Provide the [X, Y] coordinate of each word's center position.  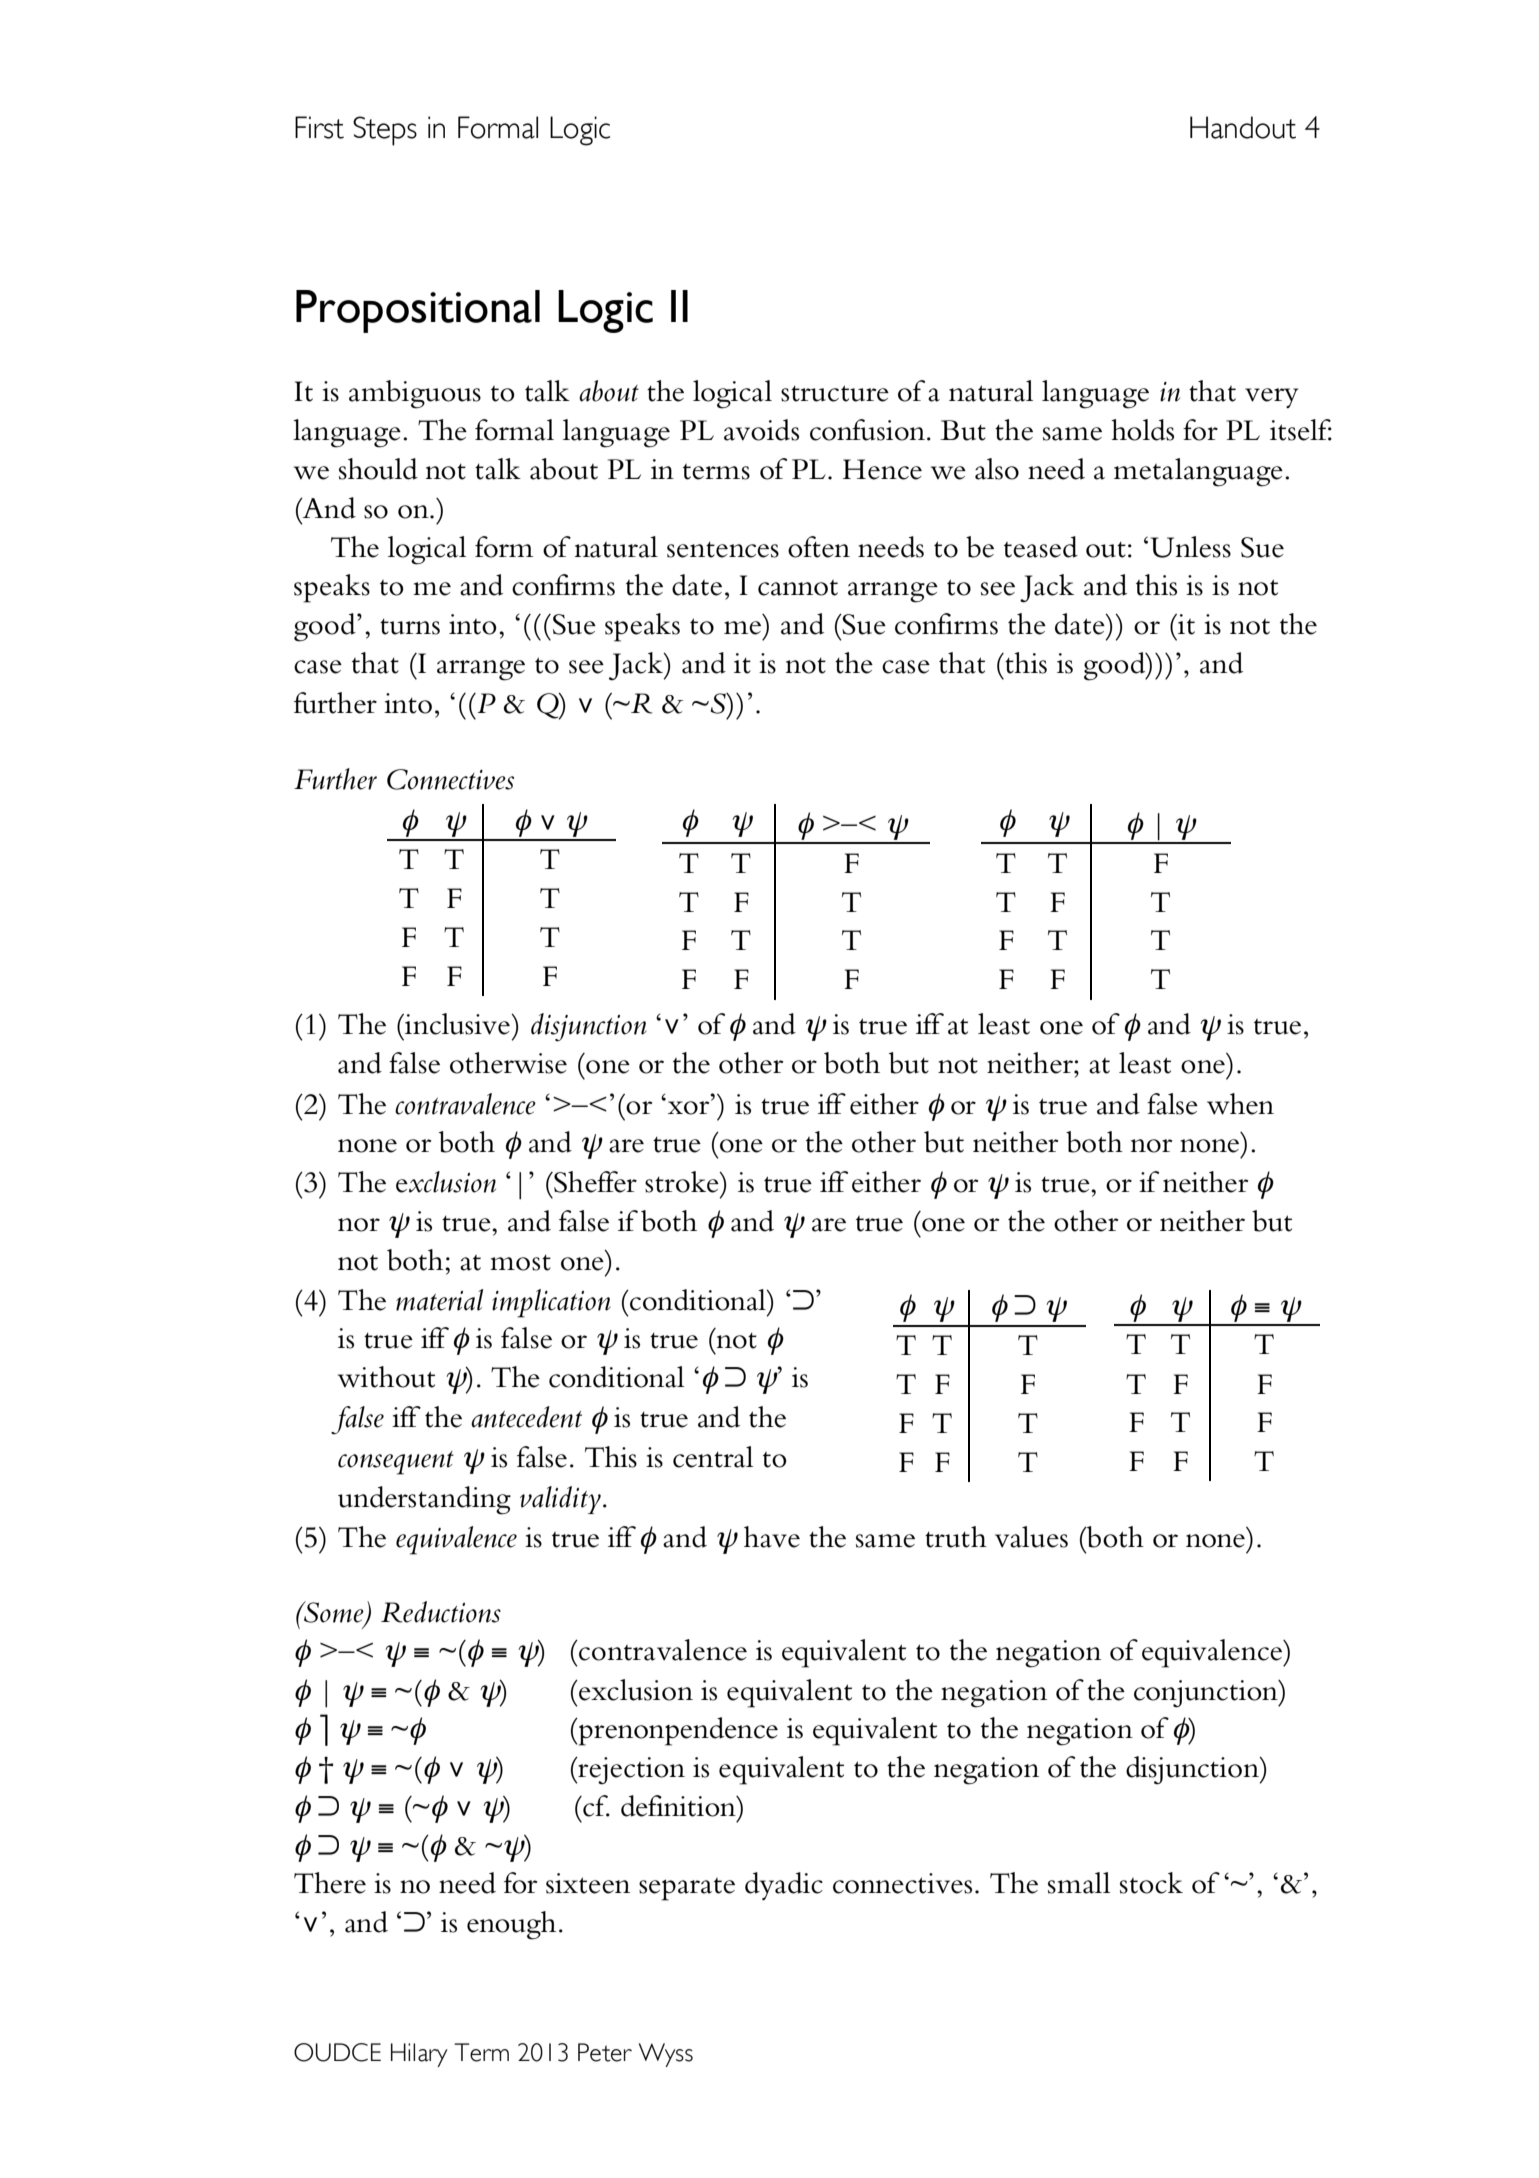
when [1240, 1104]
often [819, 547]
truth [956, 1537]
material [439, 1300]
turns [410, 627]
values [1031, 1537]
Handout [1243, 127]
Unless [1191, 547]
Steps [385, 131]
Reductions [441, 1612]
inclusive [457, 1024]
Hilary [419, 2055]
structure [835, 393]
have [772, 1537]
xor [690, 1107]
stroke [683, 1182]
